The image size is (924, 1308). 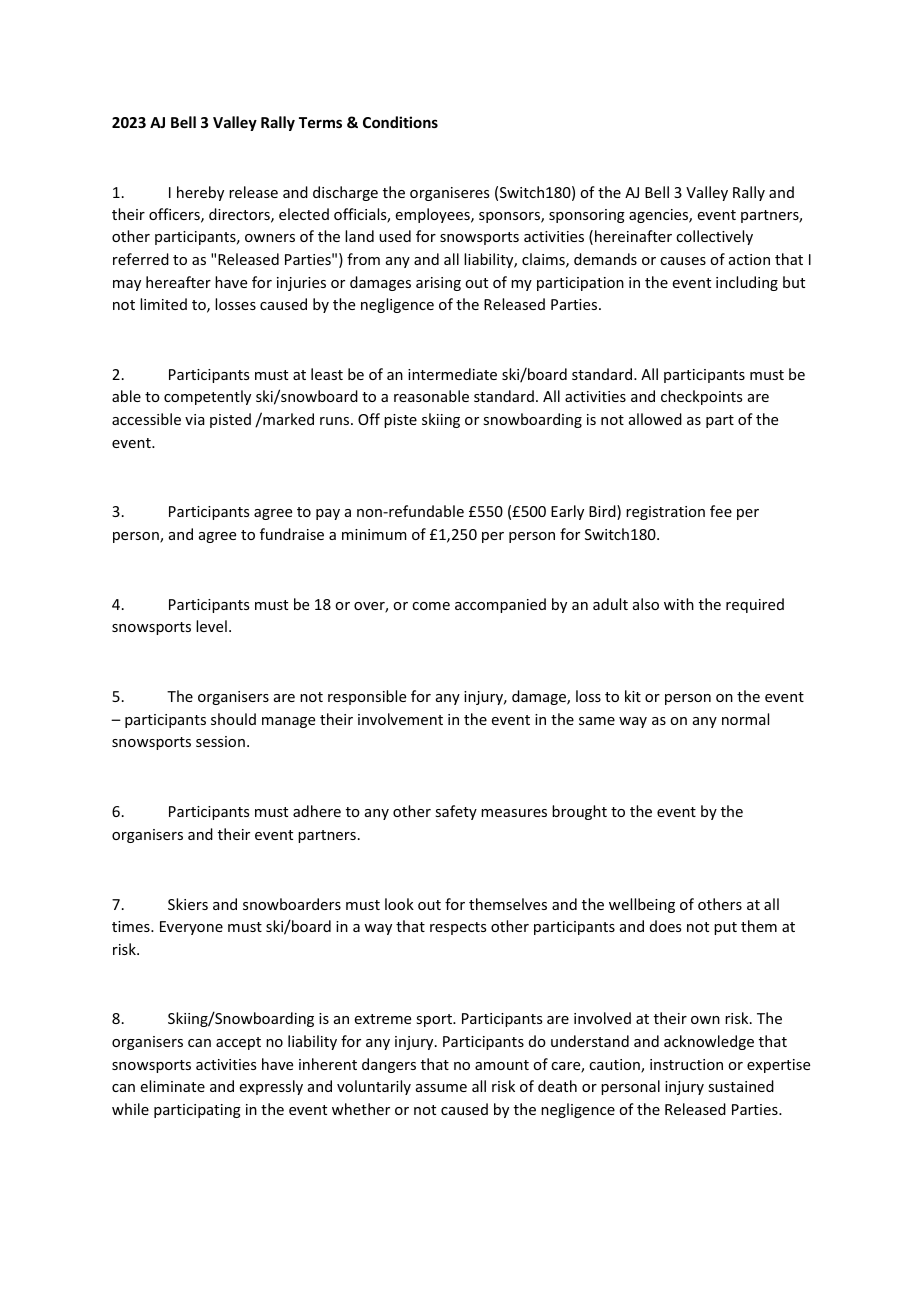 I want to click on assume, so click(x=441, y=1088).
